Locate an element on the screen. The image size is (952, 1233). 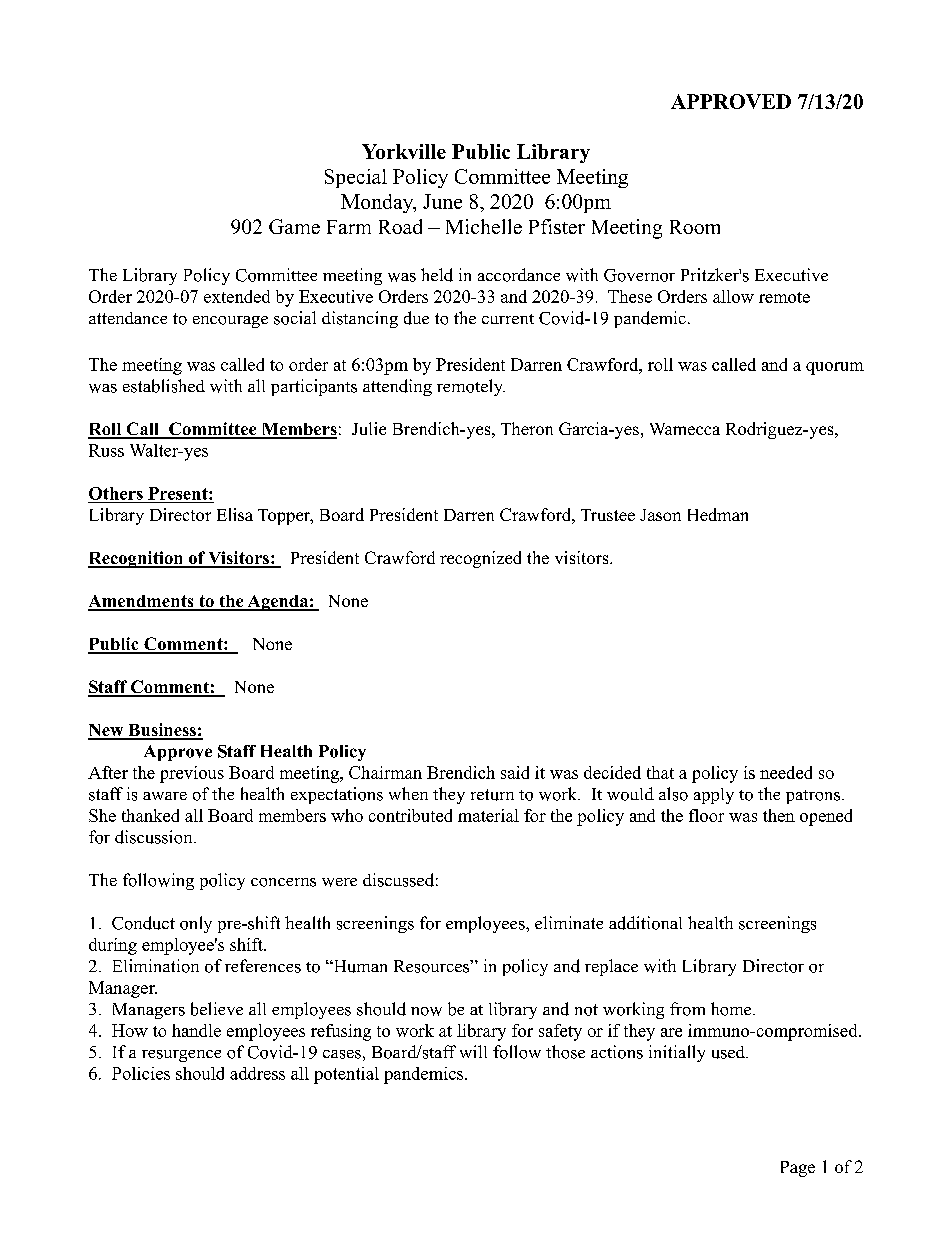
June is located at coordinates (442, 201).
